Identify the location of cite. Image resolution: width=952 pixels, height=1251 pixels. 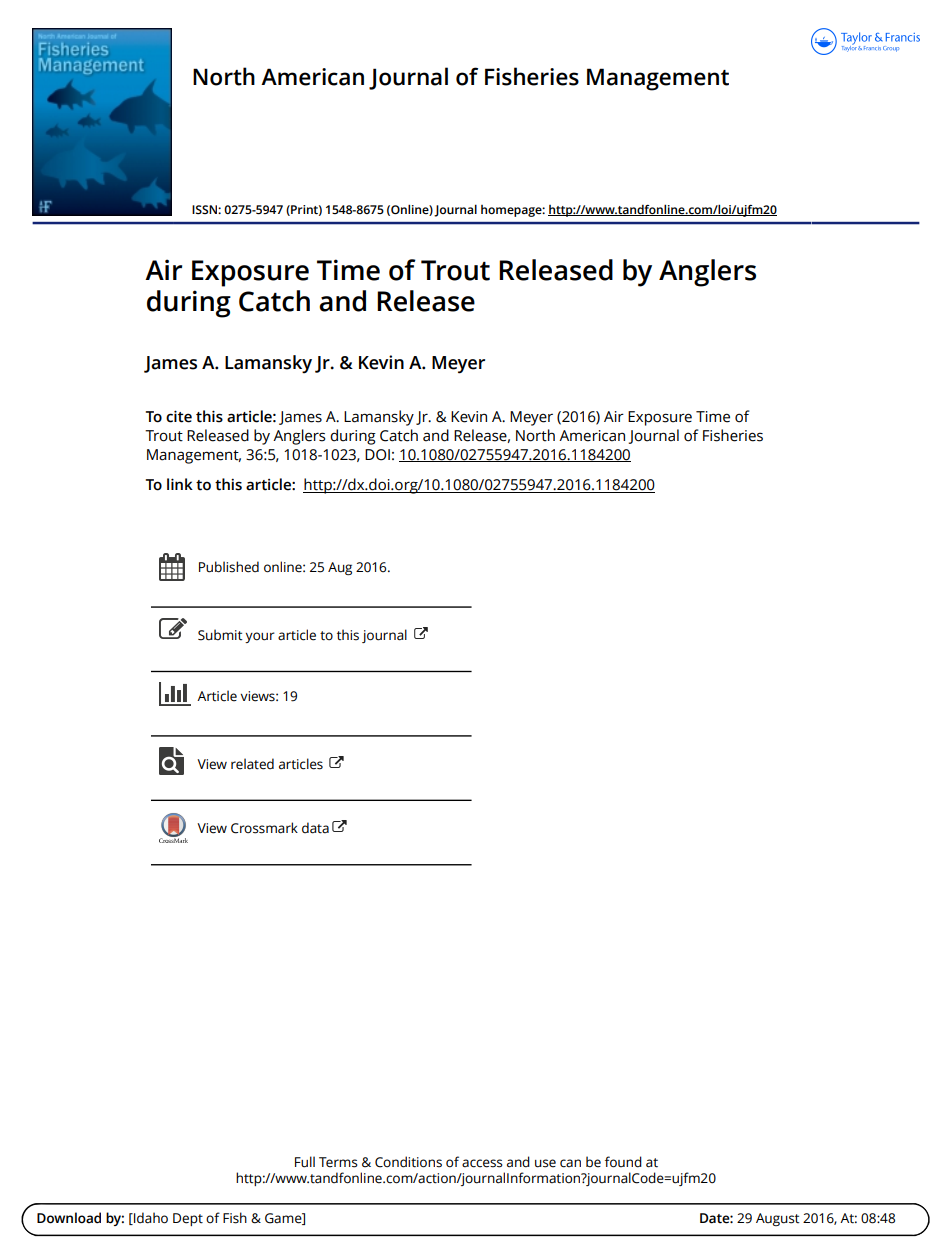
(179, 416).
